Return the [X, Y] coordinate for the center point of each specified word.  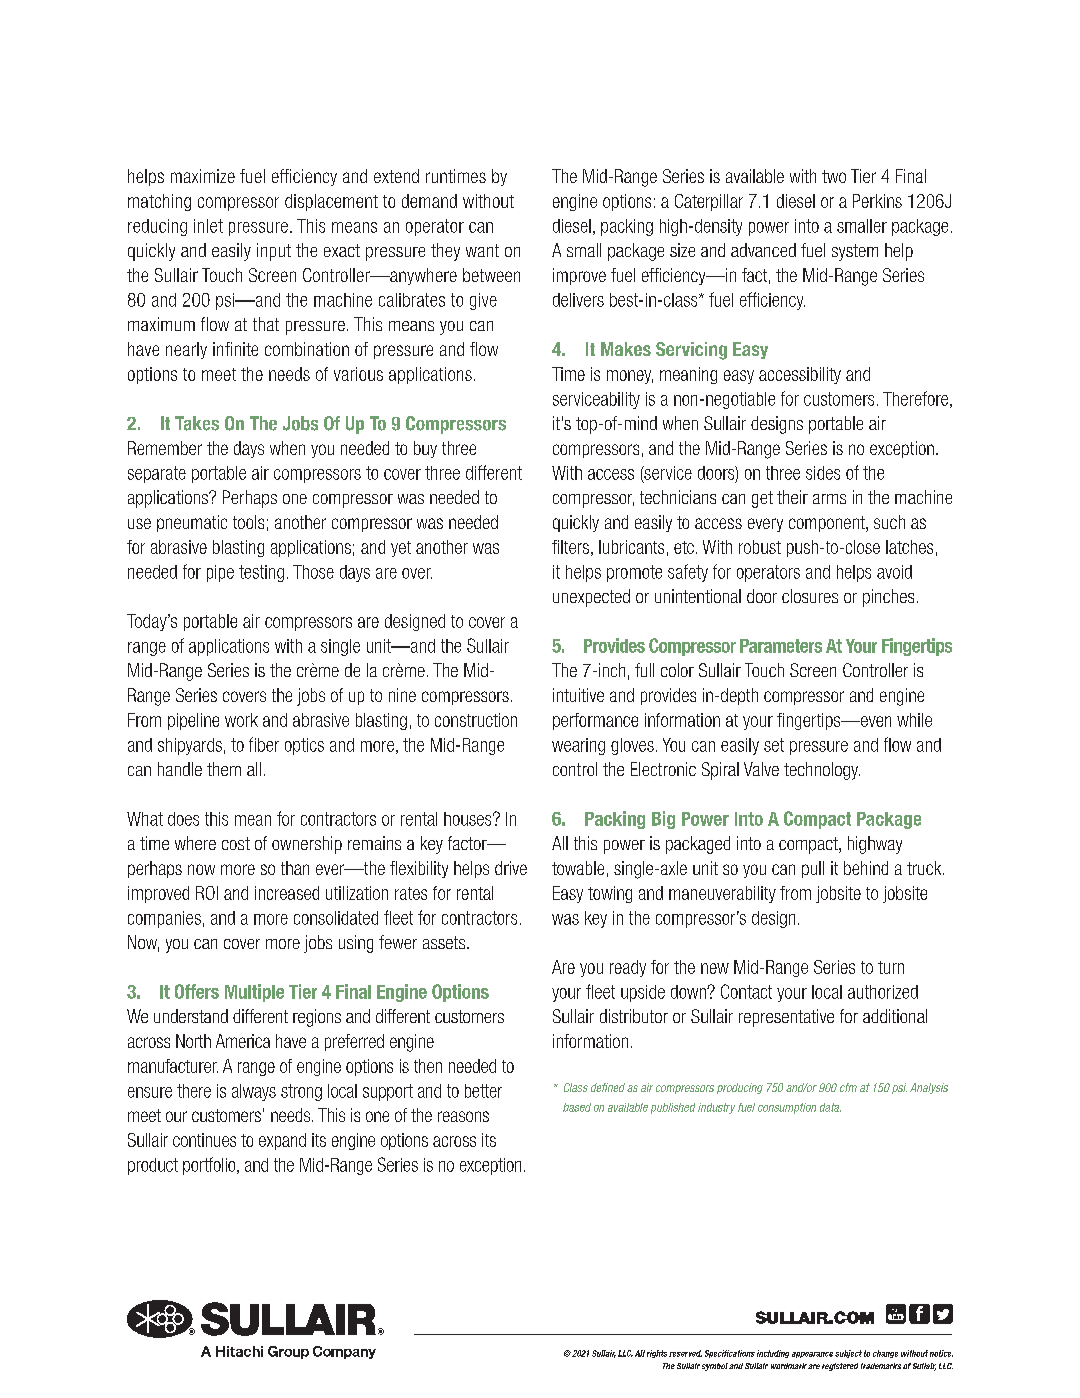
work [241, 720]
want [482, 250]
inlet [208, 226]
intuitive [578, 695]
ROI [207, 893]
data [830, 1107]
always [254, 1092]
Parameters [781, 646]
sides [823, 473]
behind [866, 868]
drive [511, 868]
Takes [197, 423]
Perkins [877, 201]
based [577, 1107]
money [630, 377]
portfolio [210, 1166]
